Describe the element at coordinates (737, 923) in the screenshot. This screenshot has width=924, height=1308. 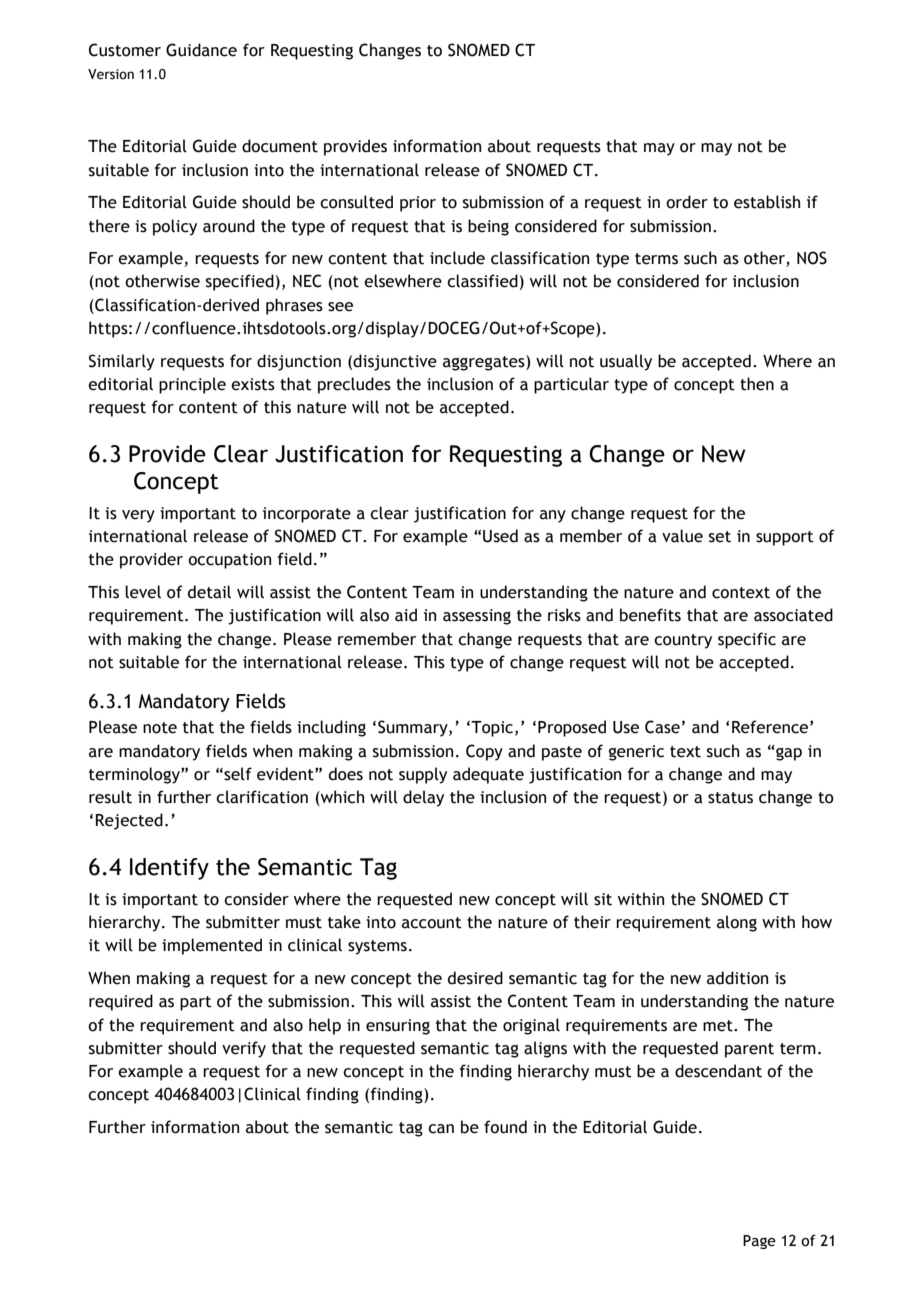
I see `along` at that location.
